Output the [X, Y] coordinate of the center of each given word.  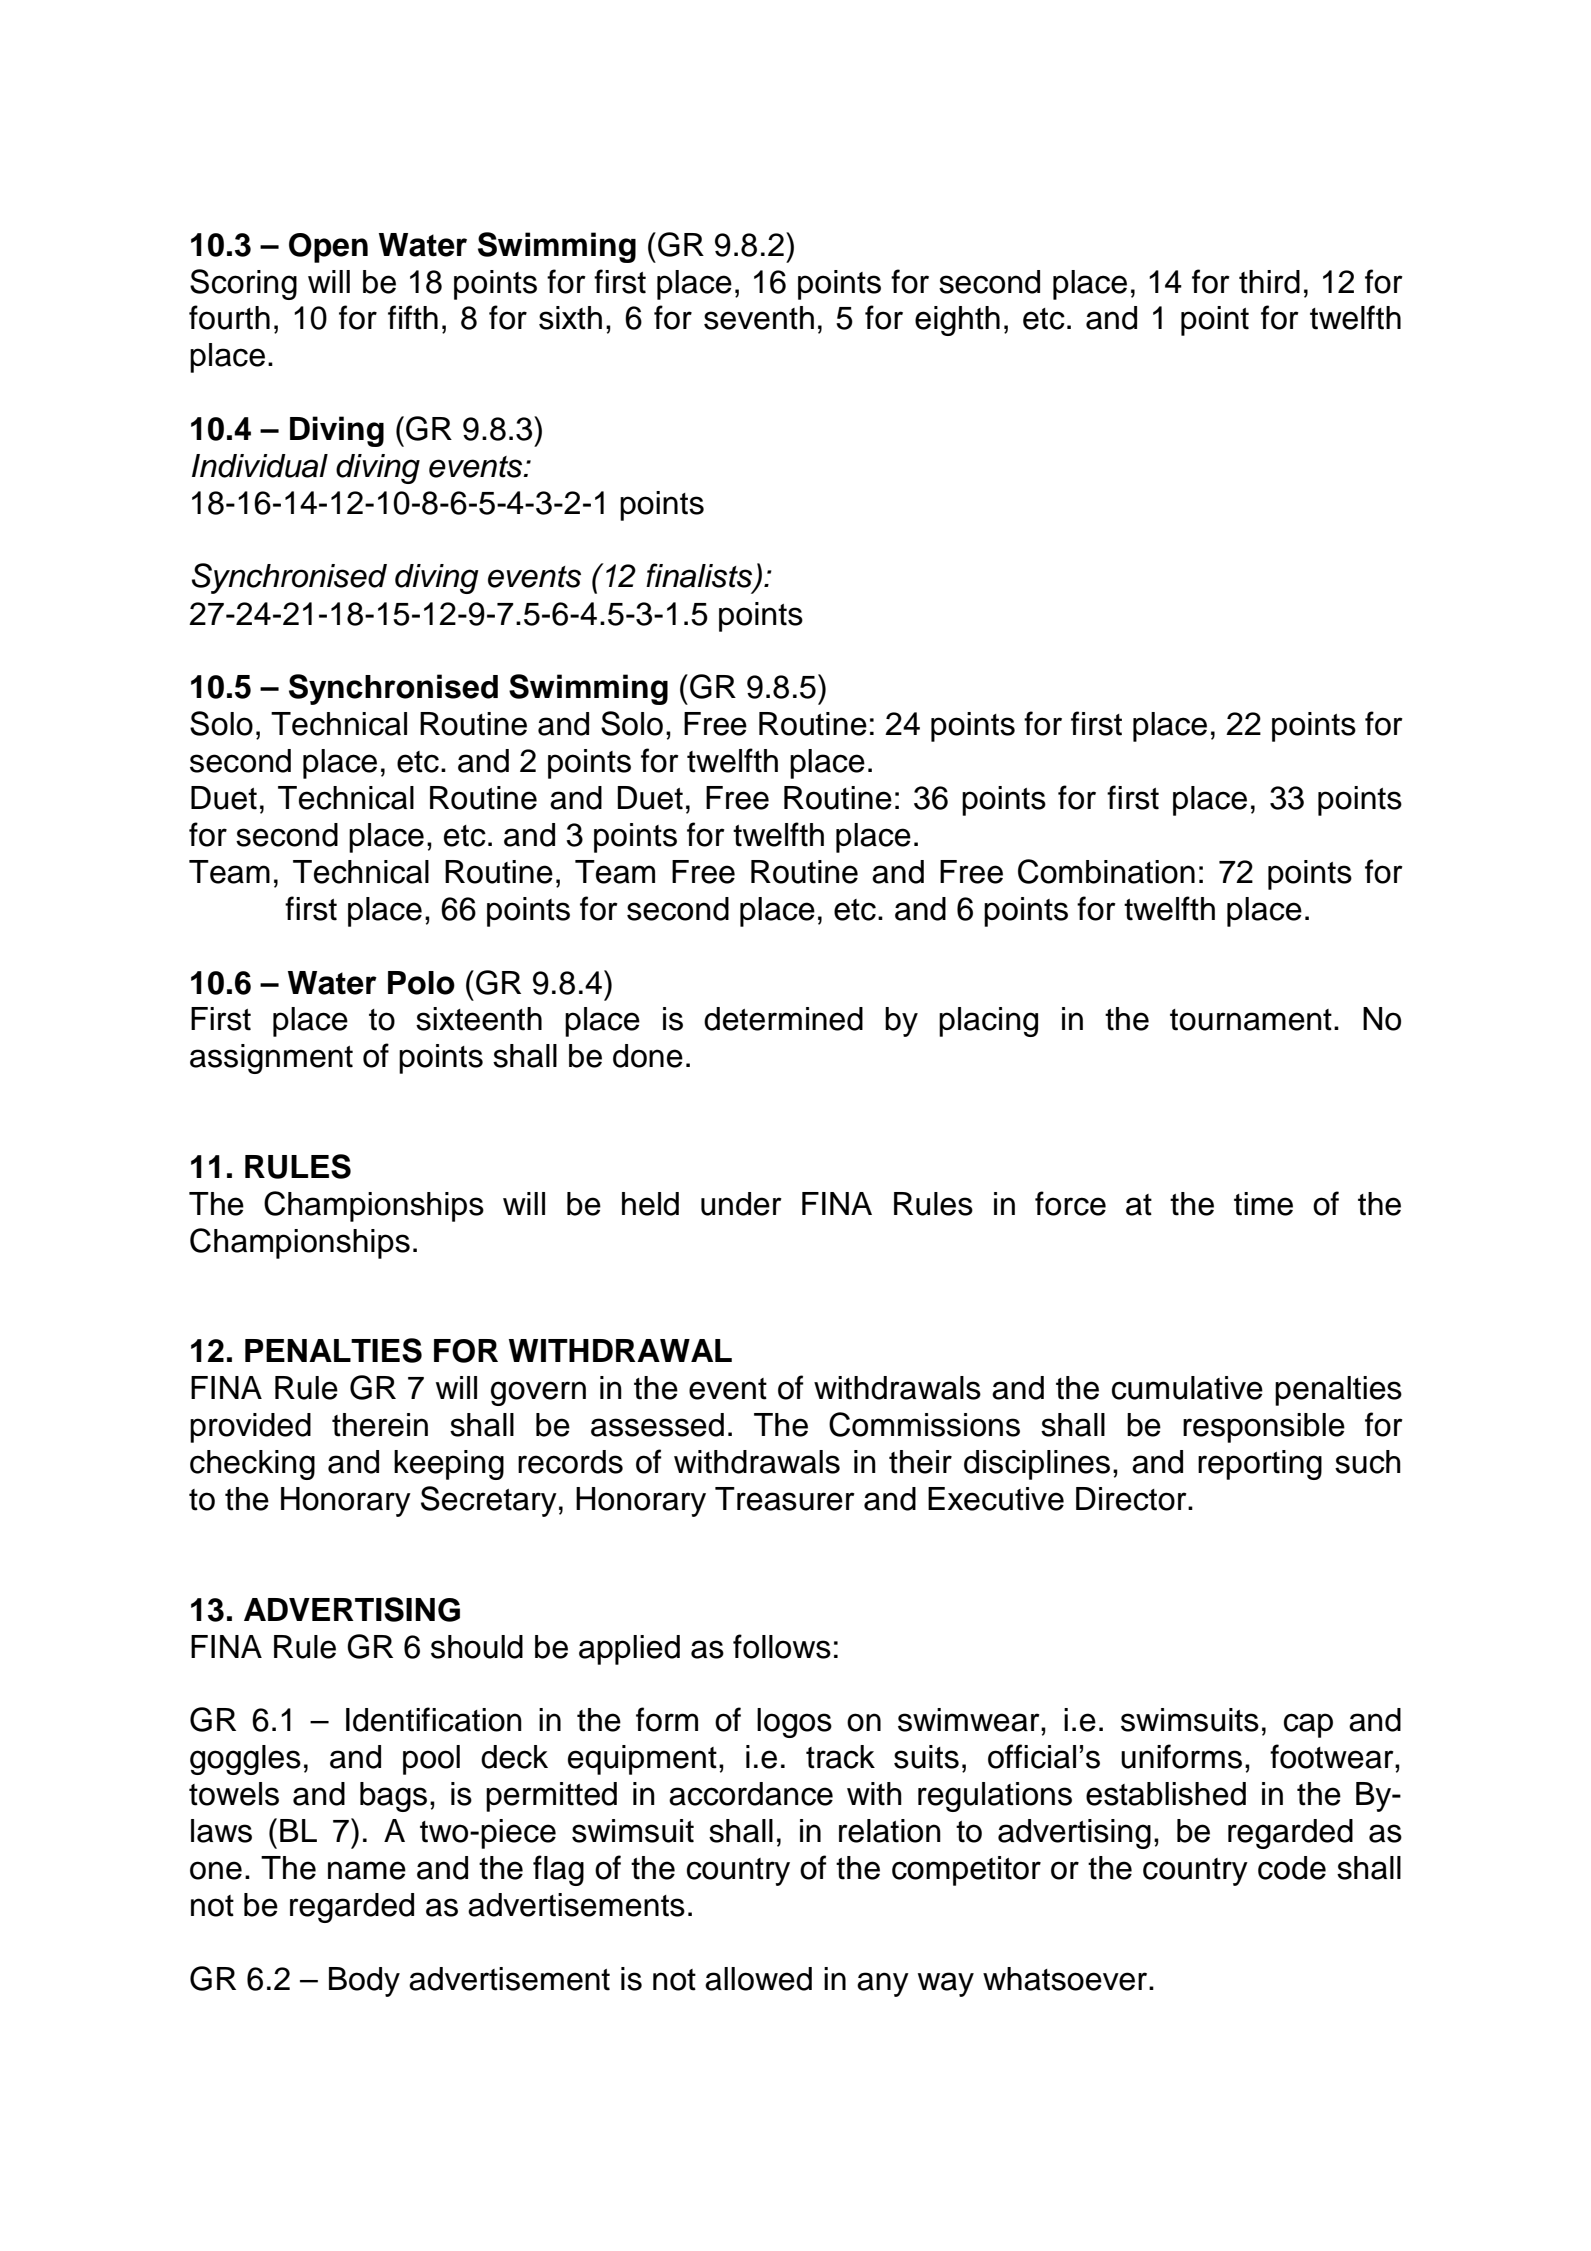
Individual [260, 466]
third [1269, 282]
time [1263, 1204]
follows [782, 1646]
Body [364, 1982]
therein [380, 1425]
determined [783, 1019]
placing [988, 1022]
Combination [1106, 871]
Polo [421, 983]
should [477, 1647]
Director [1132, 1499]
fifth [413, 317]
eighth [957, 321]
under [741, 1204]
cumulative [1187, 1388]
